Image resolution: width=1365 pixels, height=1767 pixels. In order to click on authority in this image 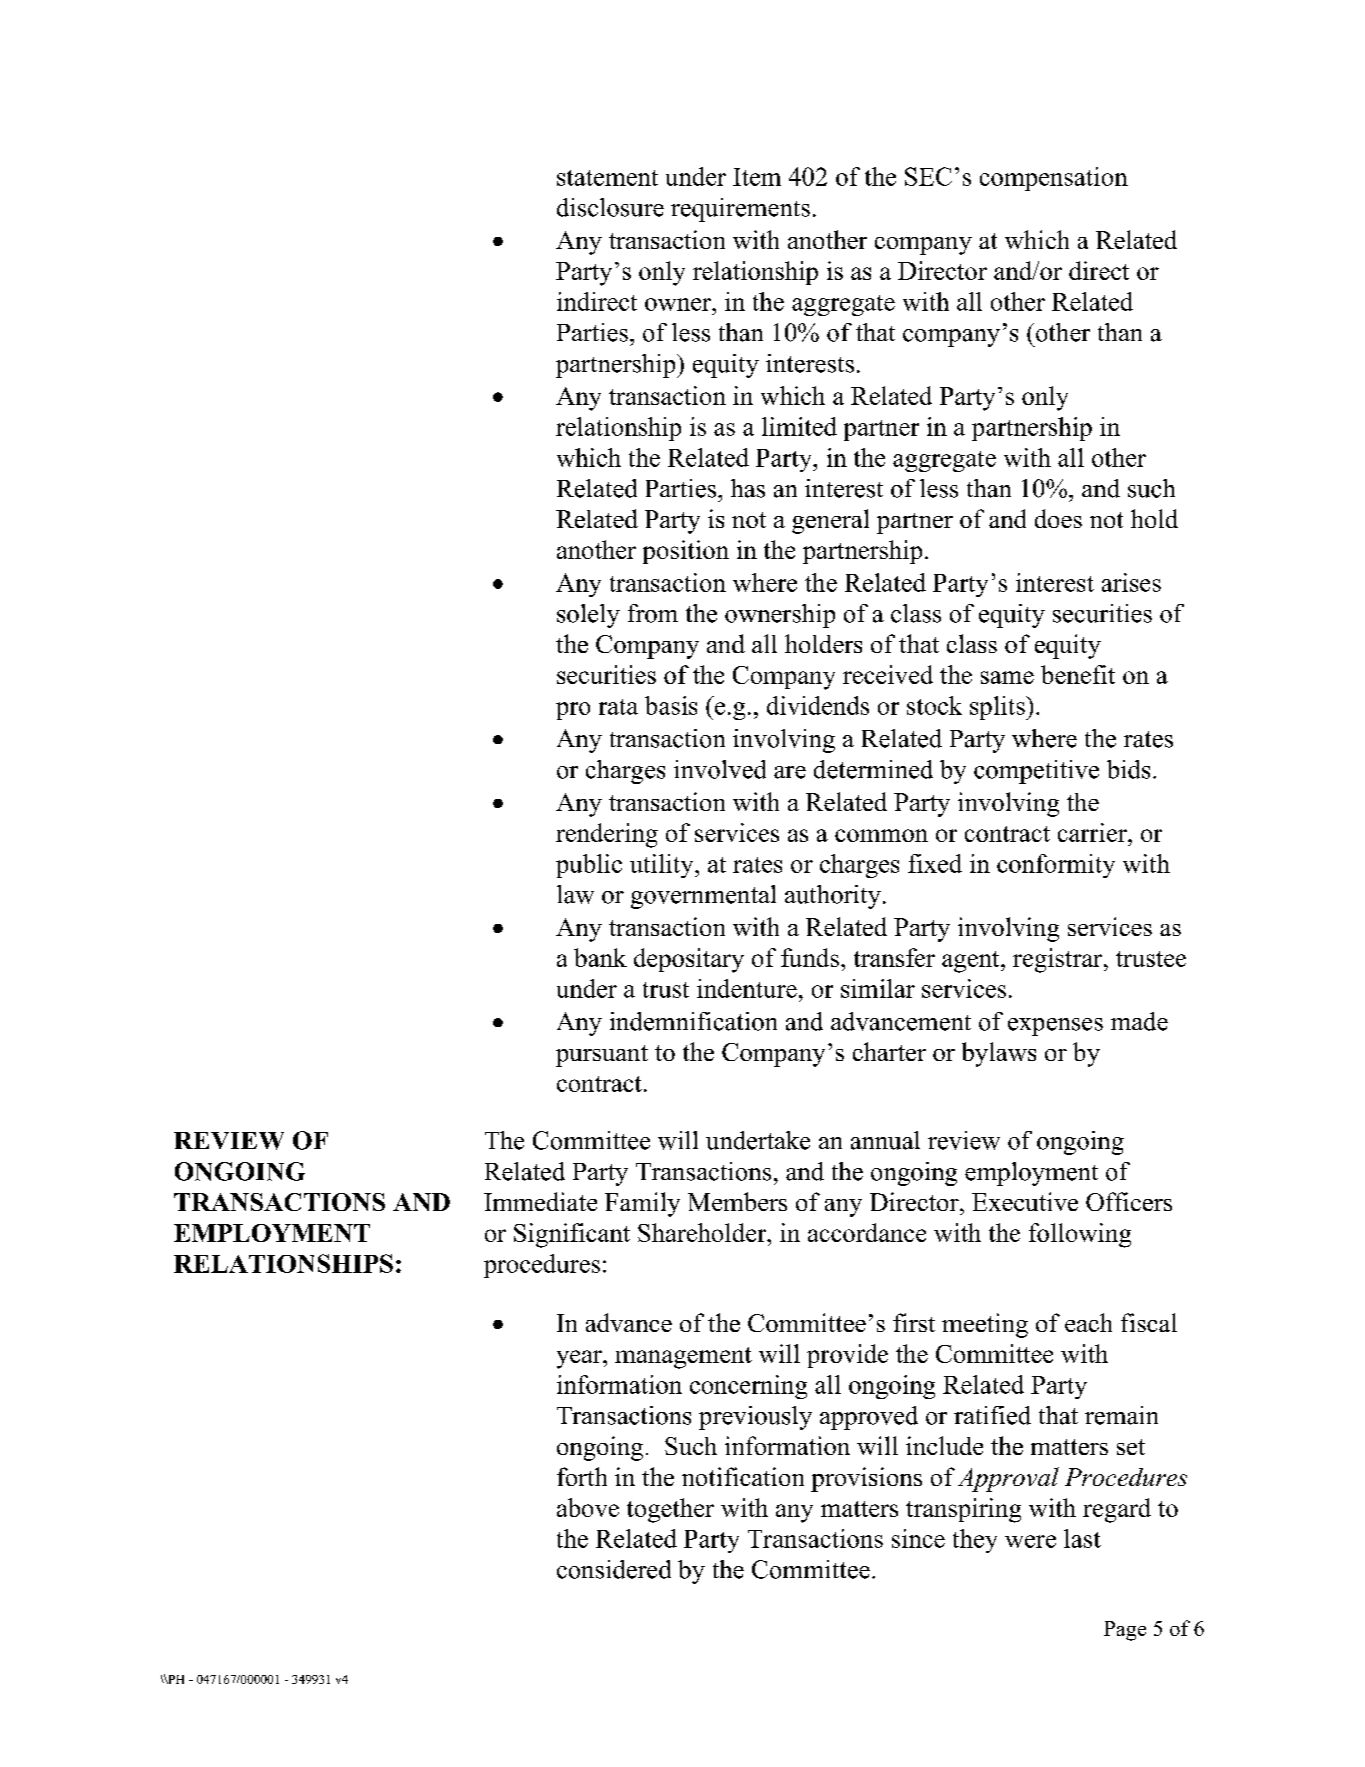, I will do `click(833, 897)`.
